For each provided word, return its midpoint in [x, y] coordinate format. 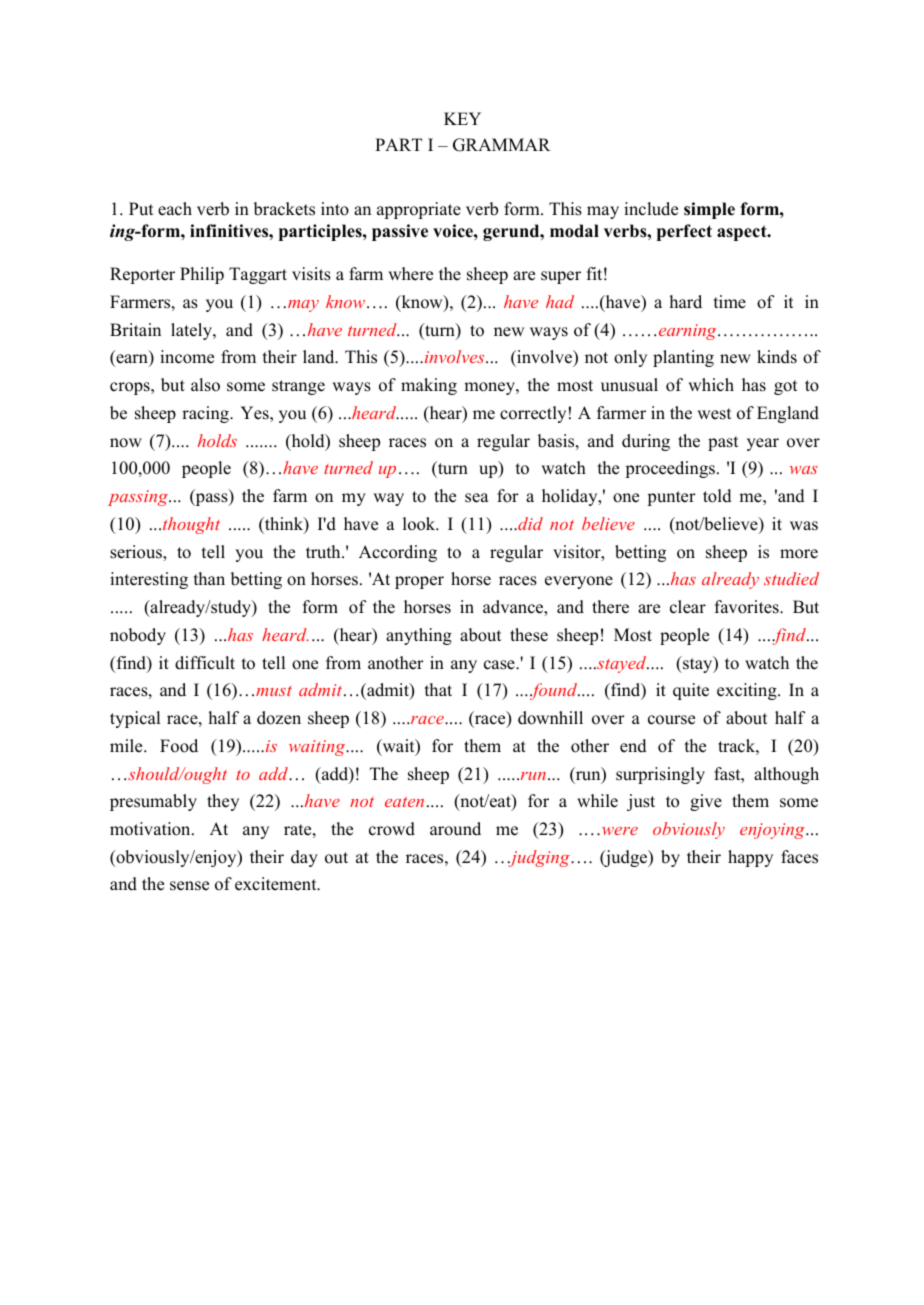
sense [189, 886]
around [455, 829]
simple [709, 210]
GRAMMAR [502, 145]
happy [750, 858]
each [175, 209]
